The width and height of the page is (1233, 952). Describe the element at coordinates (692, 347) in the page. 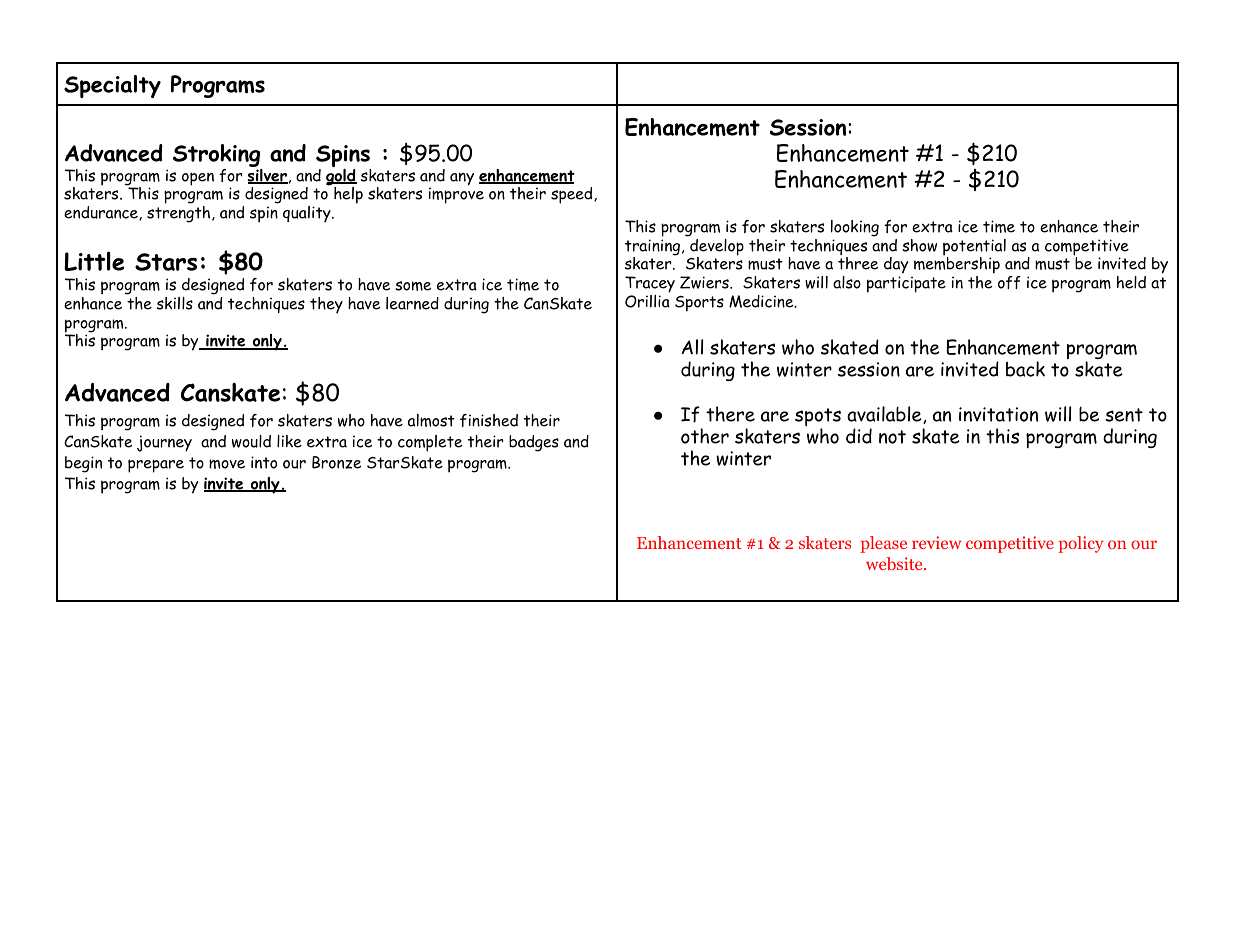

I see `All` at that location.
